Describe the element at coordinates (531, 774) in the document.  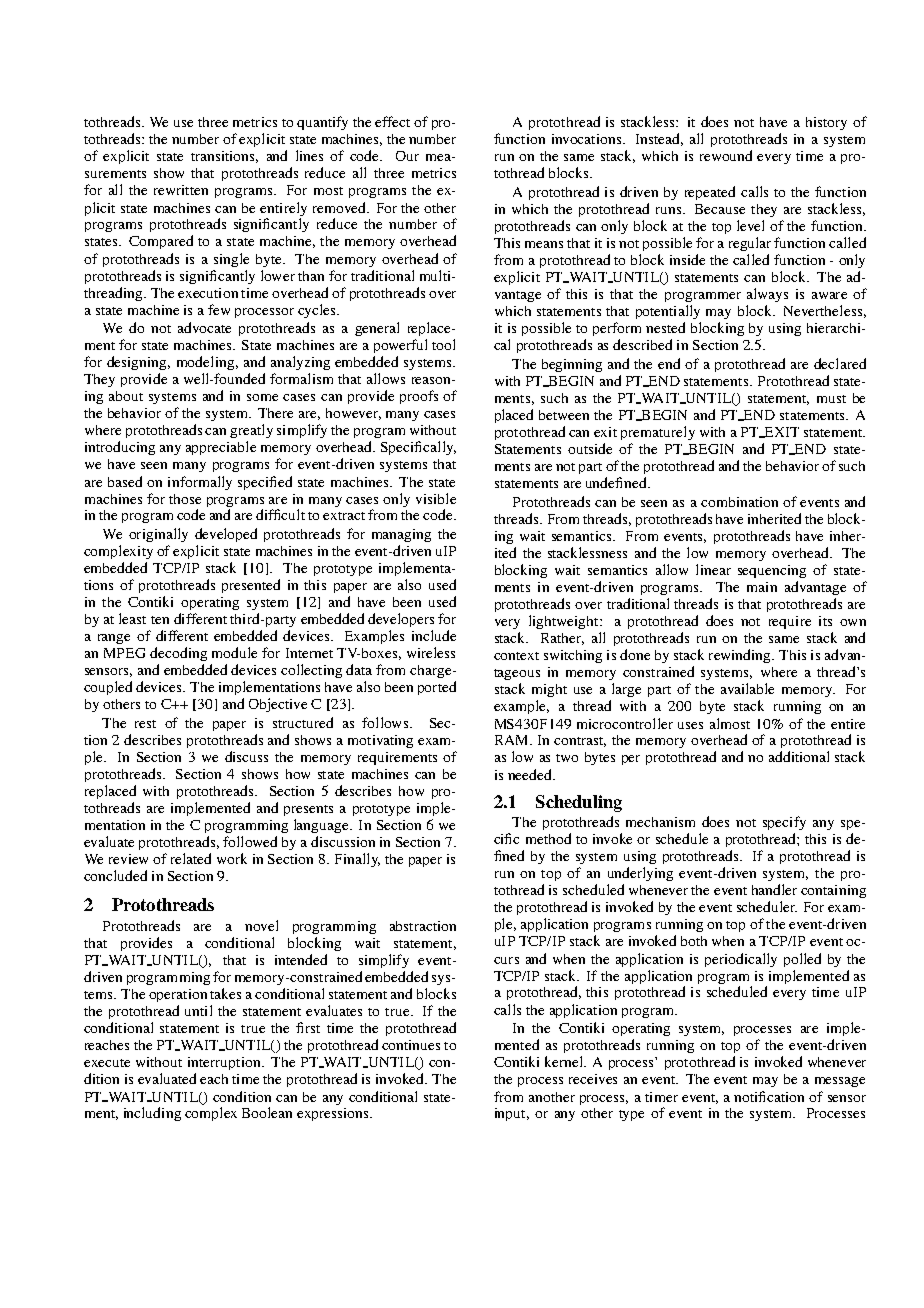
I see `needed` at that location.
